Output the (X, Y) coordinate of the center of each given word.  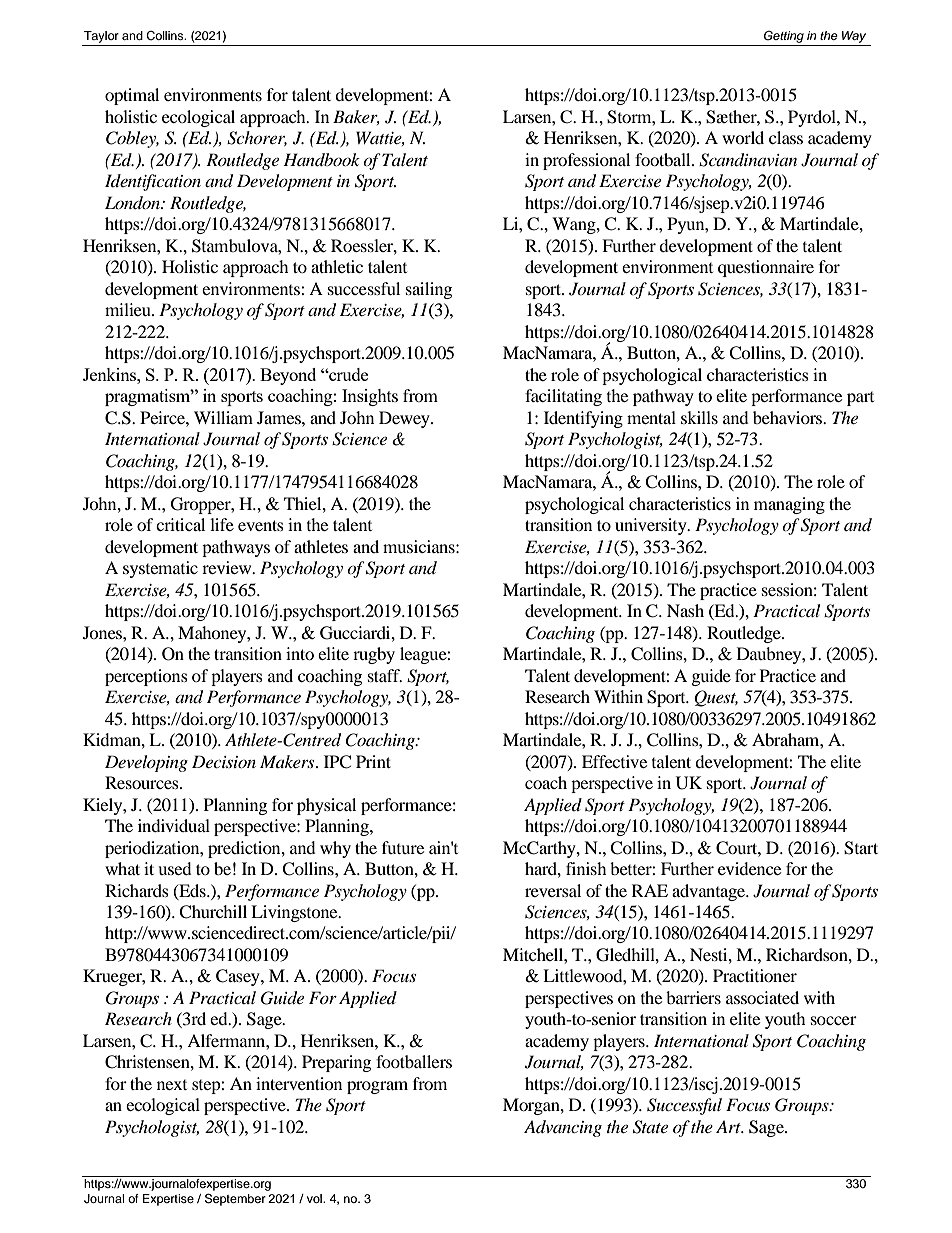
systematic (160, 569)
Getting (784, 37)
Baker (356, 117)
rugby (374, 655)
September (235, 1199)
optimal (132, 96)
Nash (685, 610)
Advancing (563, 1128)
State (650, 1127)
